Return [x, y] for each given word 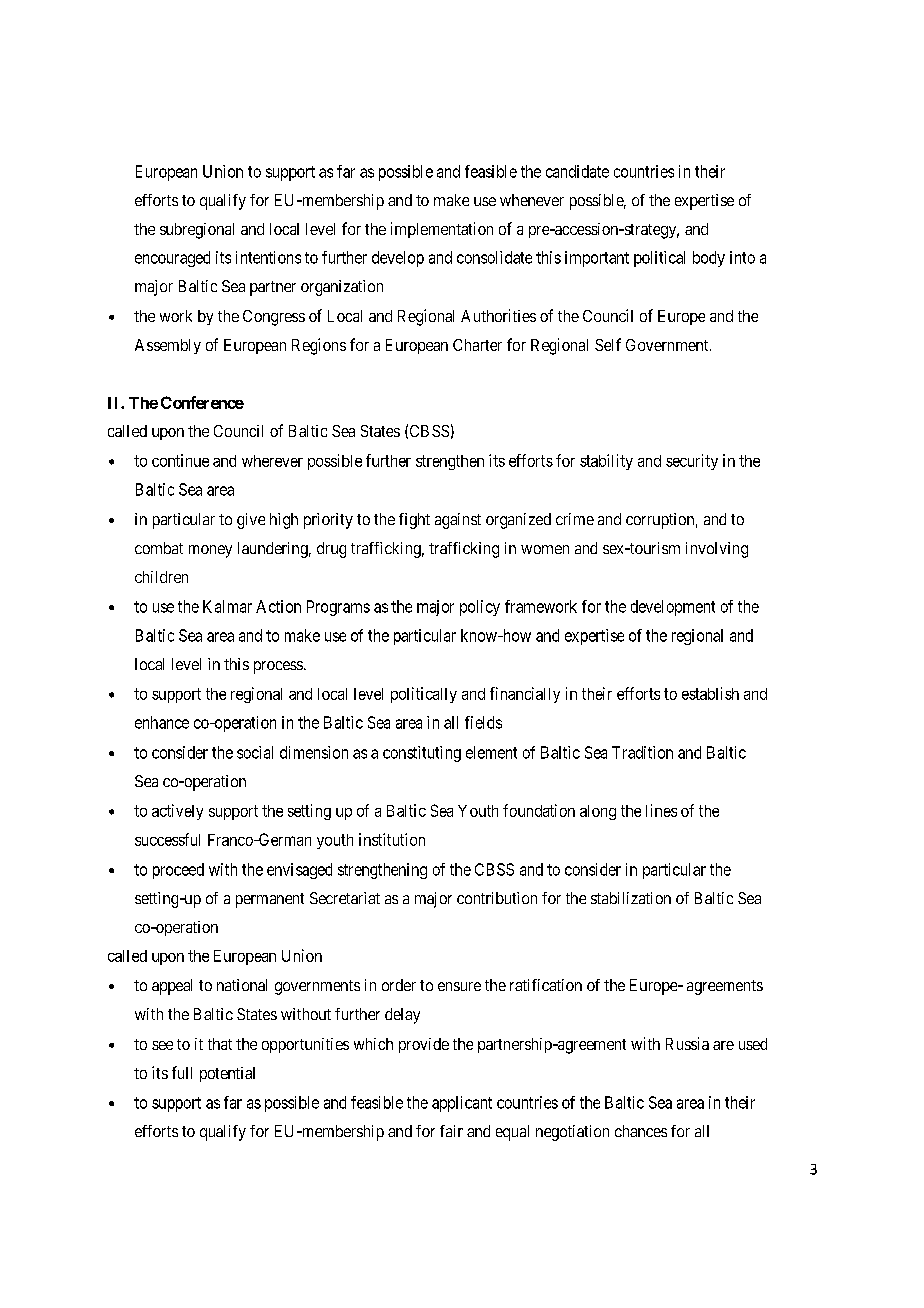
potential [227, 1074]
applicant [462, 1104]
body [709, 259]
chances [641, 1131]
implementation [442, 230]
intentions [268, 257]
